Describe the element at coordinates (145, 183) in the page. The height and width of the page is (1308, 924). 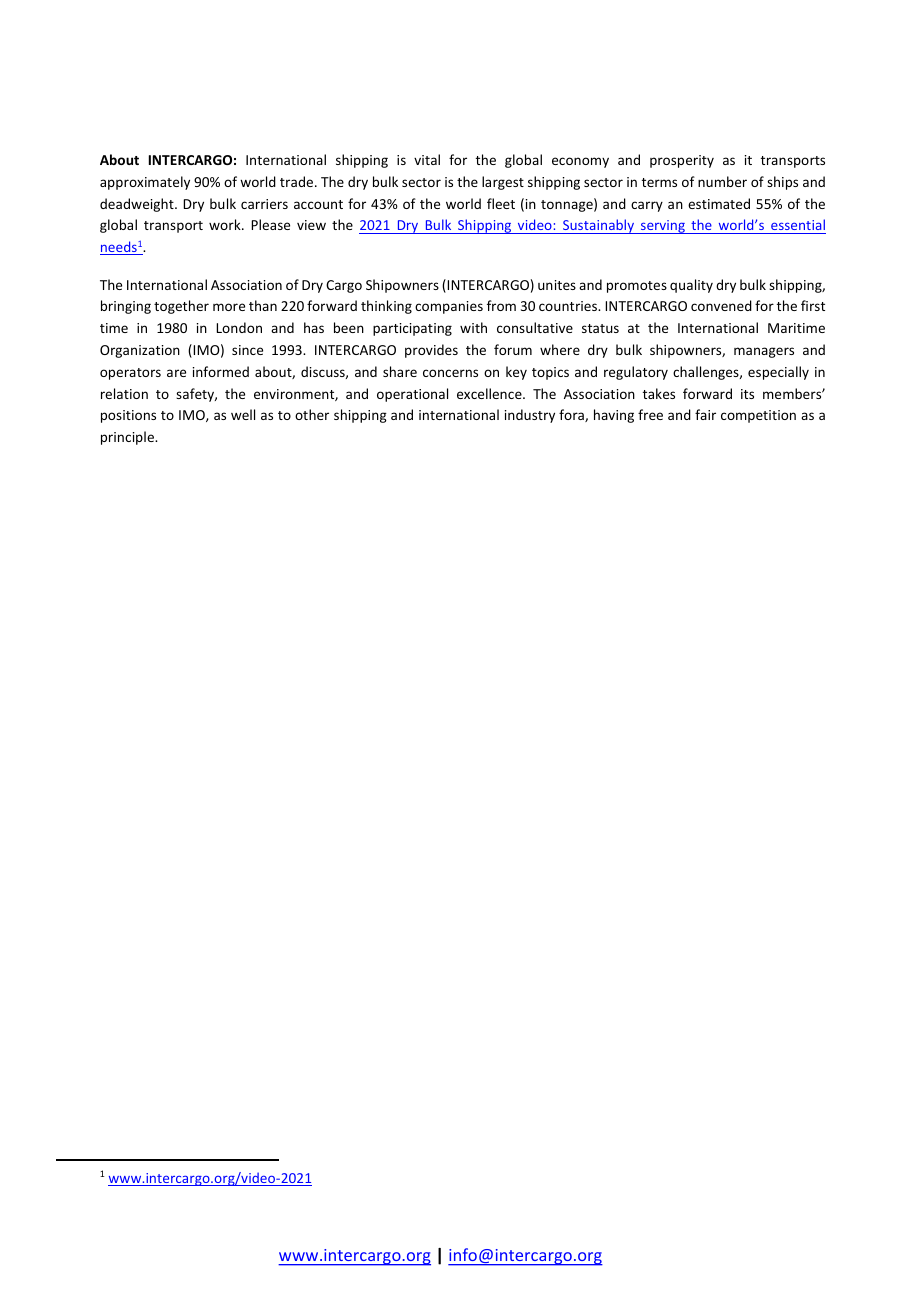
I see `approximately` at that location.
